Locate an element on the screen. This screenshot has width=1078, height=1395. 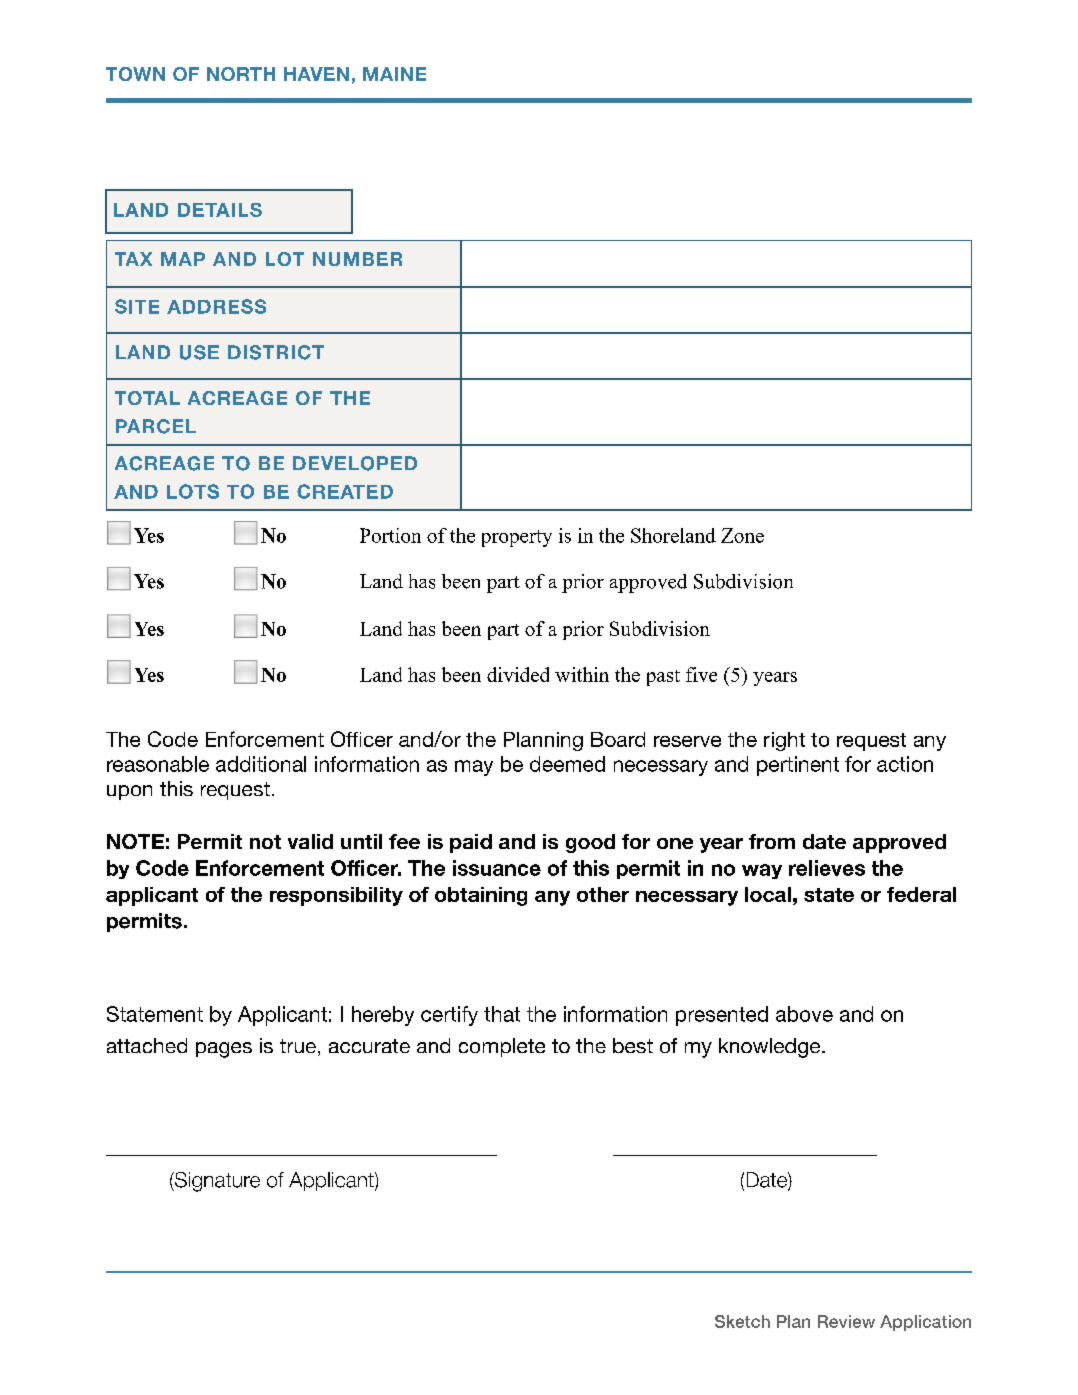
additional is located at coordinates (261, 764).
